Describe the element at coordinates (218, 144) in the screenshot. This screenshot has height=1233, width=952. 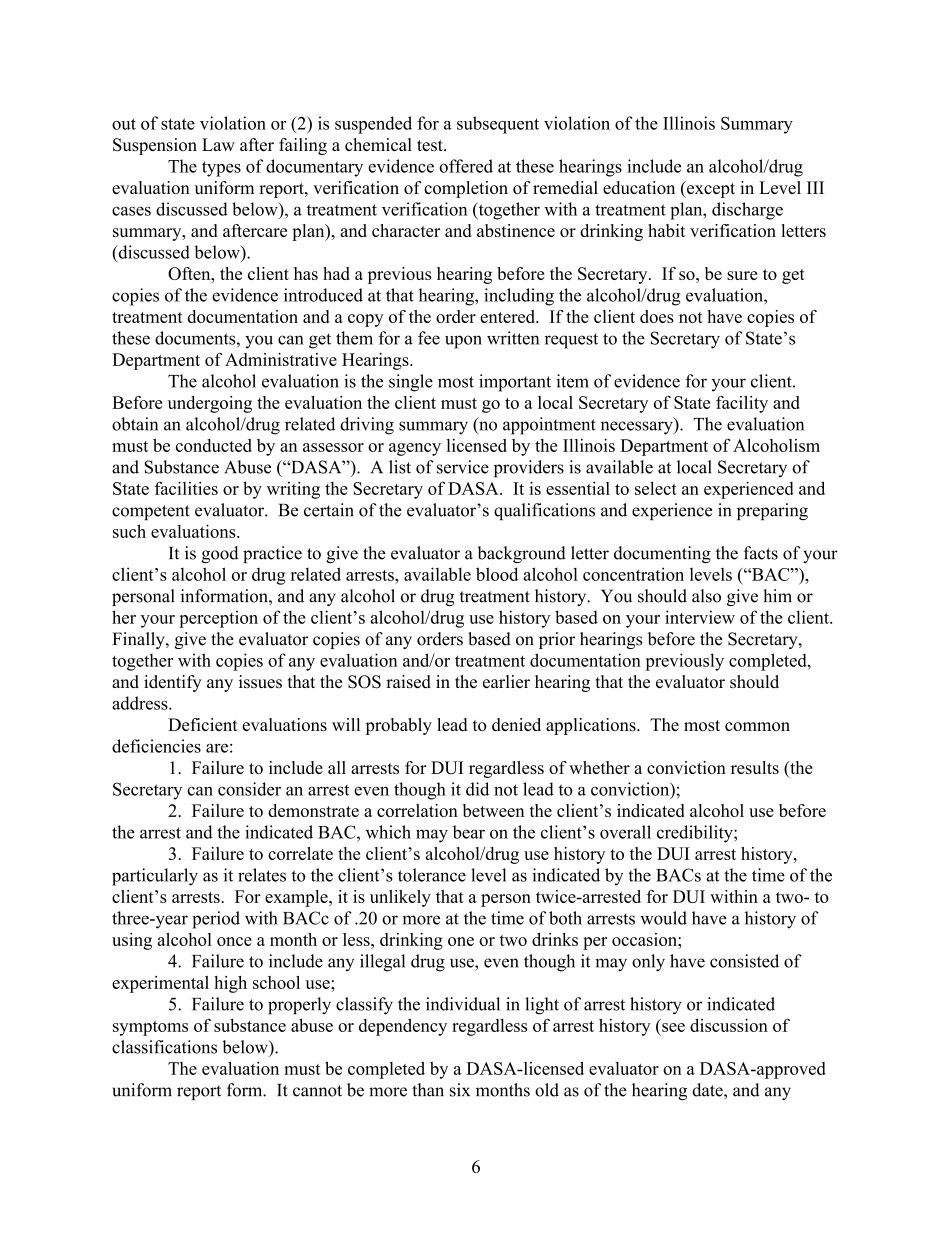
I see `Law` at that location.
